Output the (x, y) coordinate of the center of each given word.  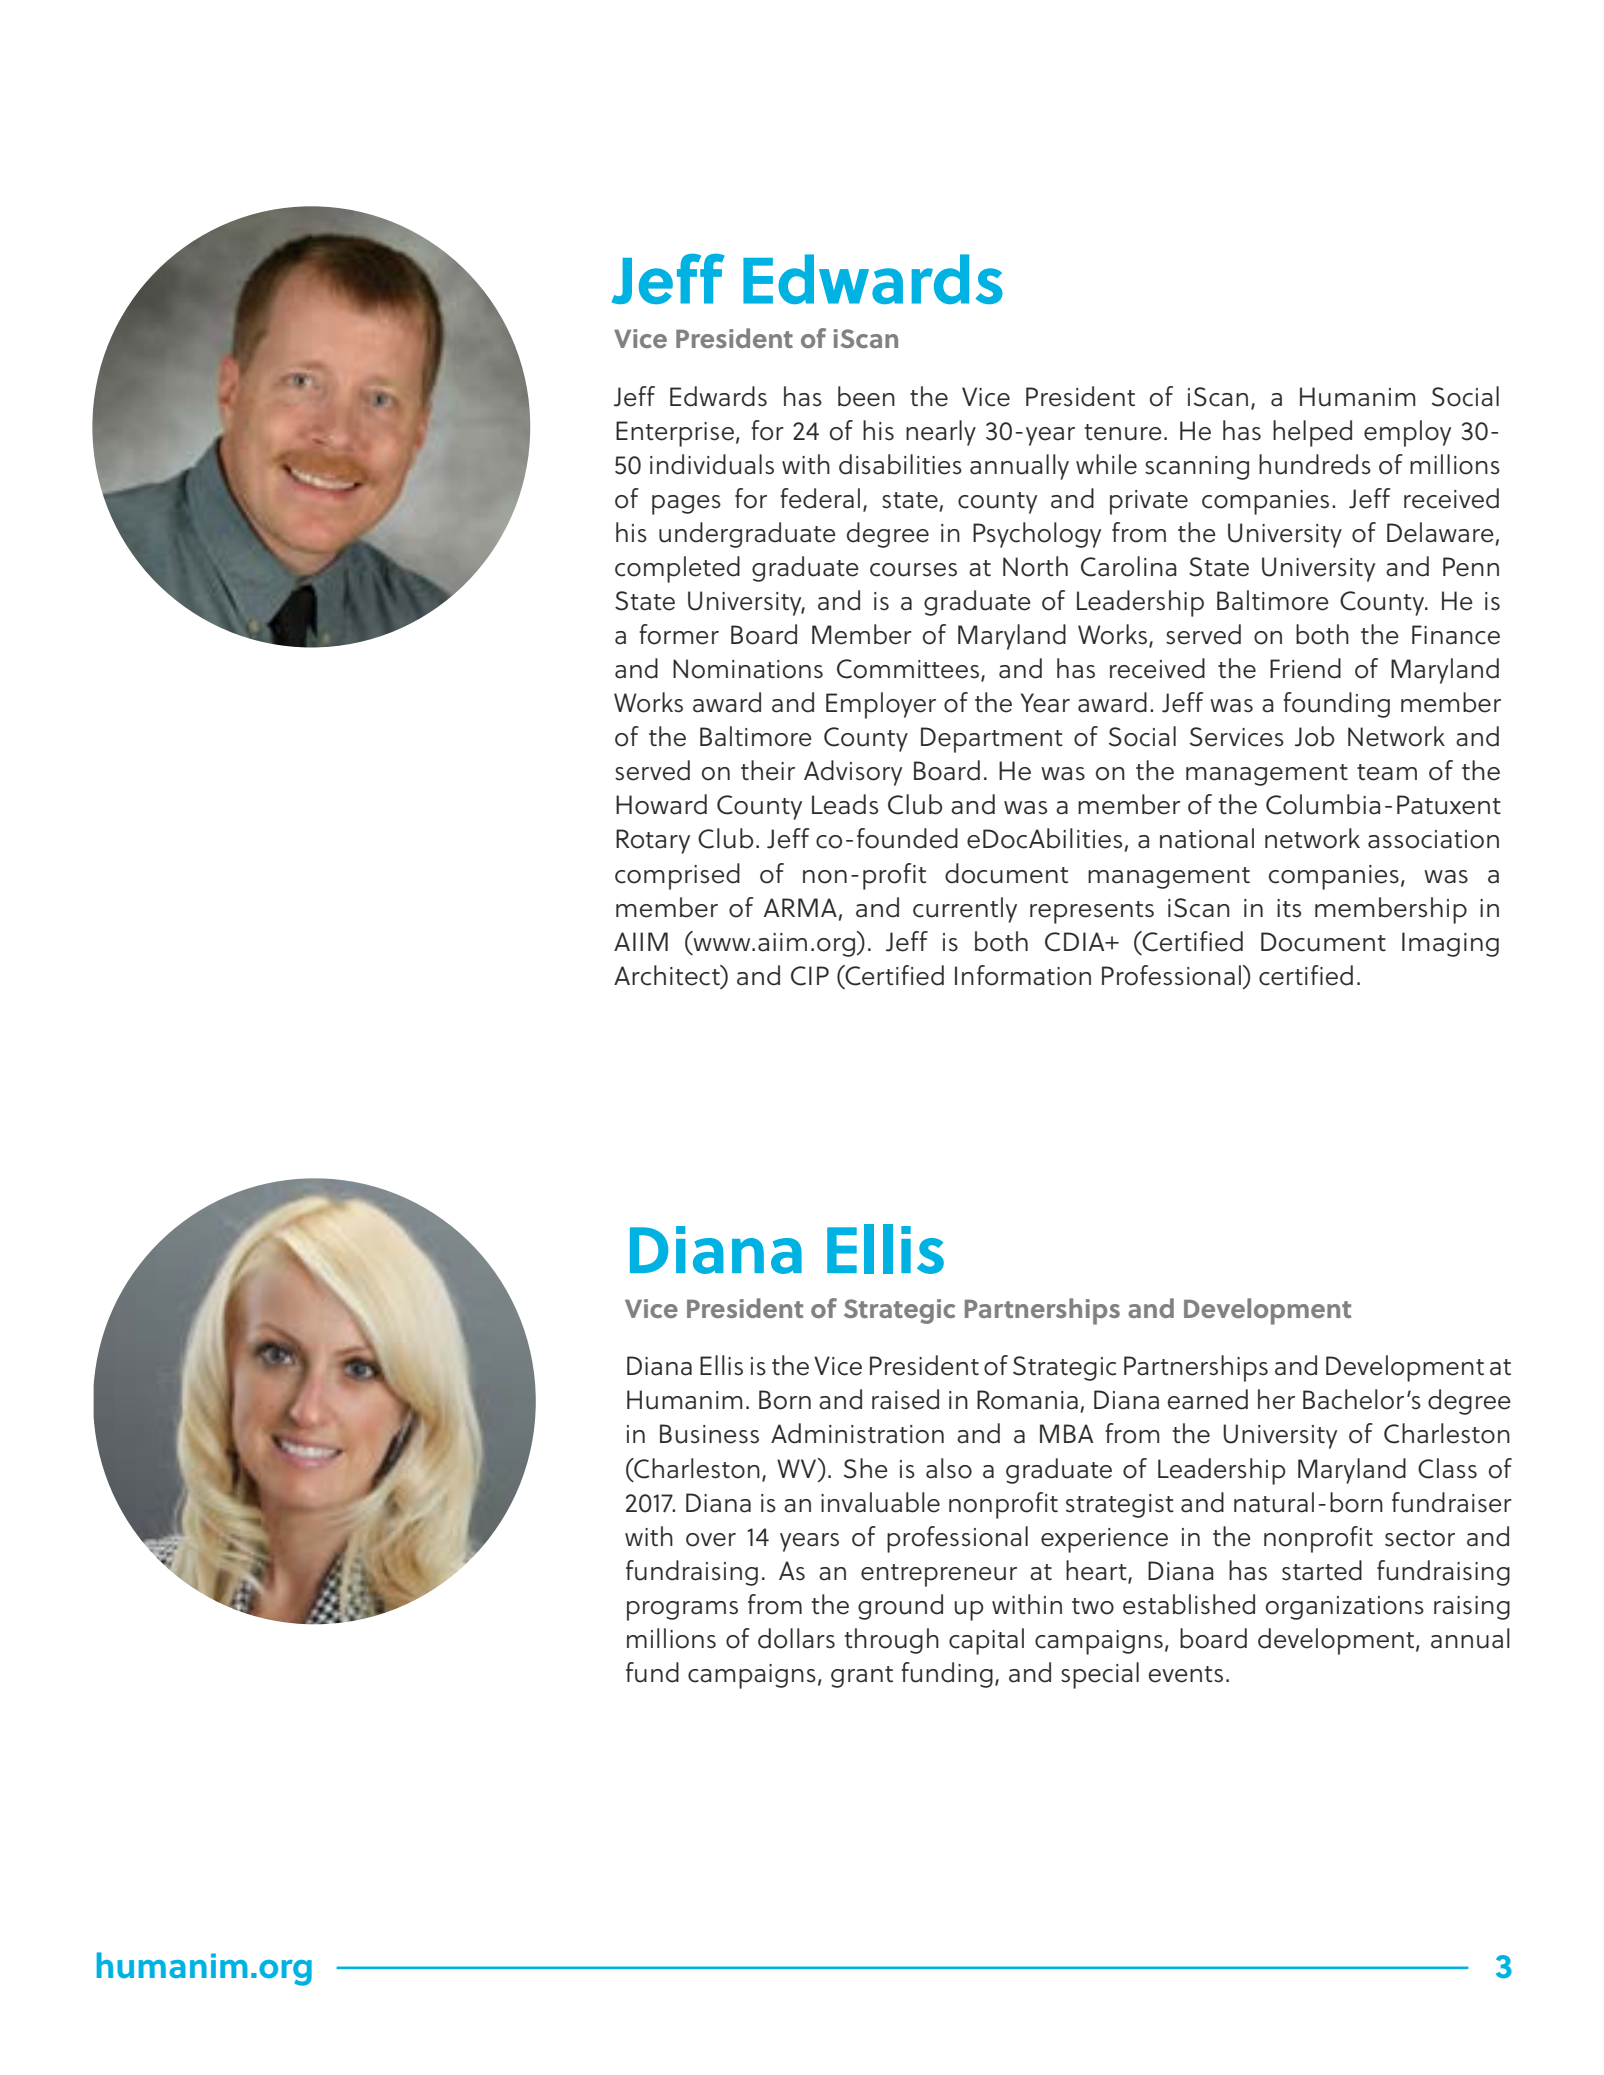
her (1276, 1399)
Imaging (1450, 944)
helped (1312, 433)
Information (1023, 975)
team (1387, 772)
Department (992, 740)
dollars (796, 1638)
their (768, 770)
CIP (810, 976)
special (1100, 1675)
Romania (1027, 1400)
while (1106, 464)
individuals (712, 464)
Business (709, 1434)
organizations (1345, 1608)
